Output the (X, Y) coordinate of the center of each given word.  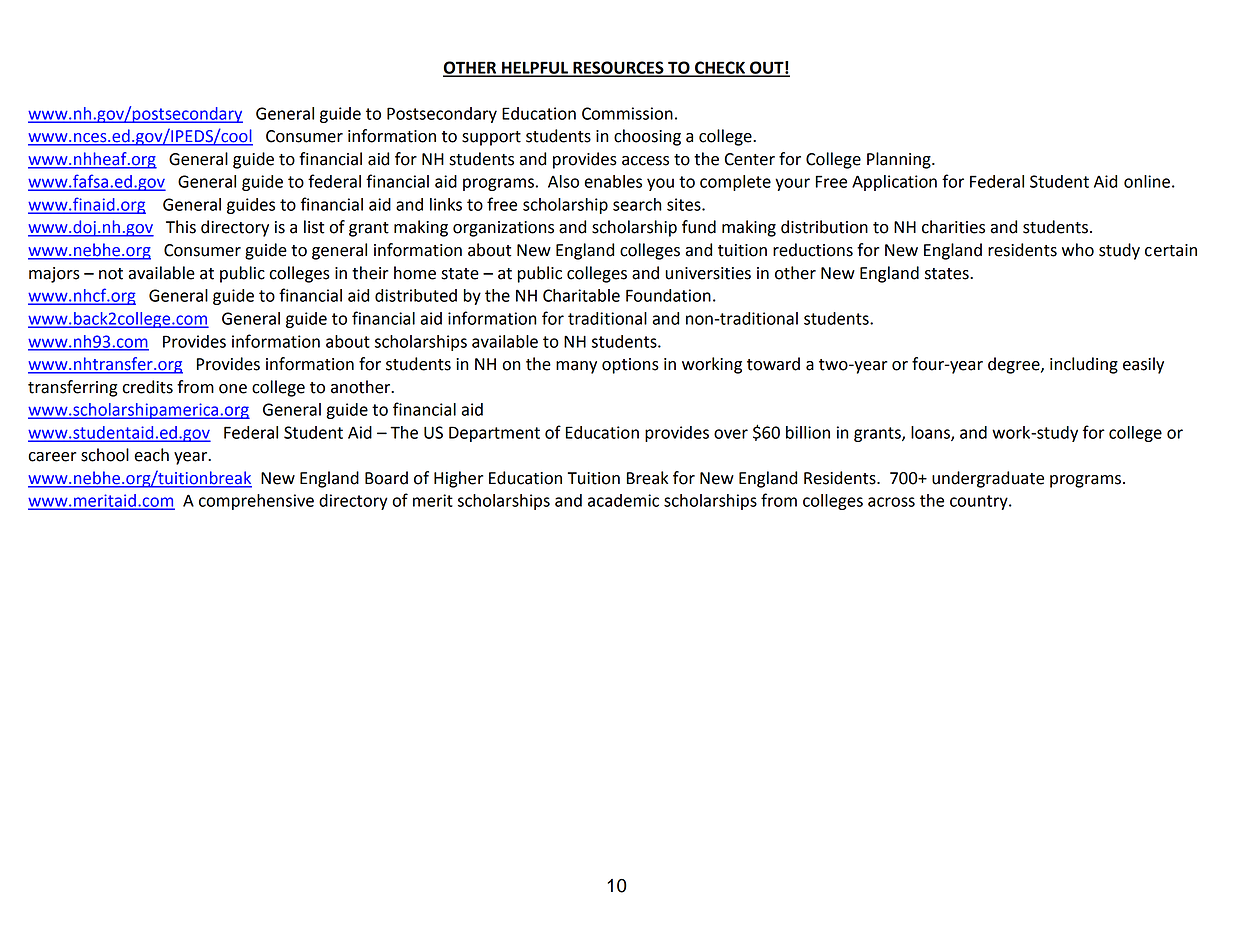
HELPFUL (535, 68)
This (181, 227)
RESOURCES (618, 68)
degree (1015, 365)
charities (953, 227)
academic (623, 500)
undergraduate (988, 479)
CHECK (720, 68)
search (637, 204)
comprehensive (256, 502)
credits (147, 387)
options (630, 366)
